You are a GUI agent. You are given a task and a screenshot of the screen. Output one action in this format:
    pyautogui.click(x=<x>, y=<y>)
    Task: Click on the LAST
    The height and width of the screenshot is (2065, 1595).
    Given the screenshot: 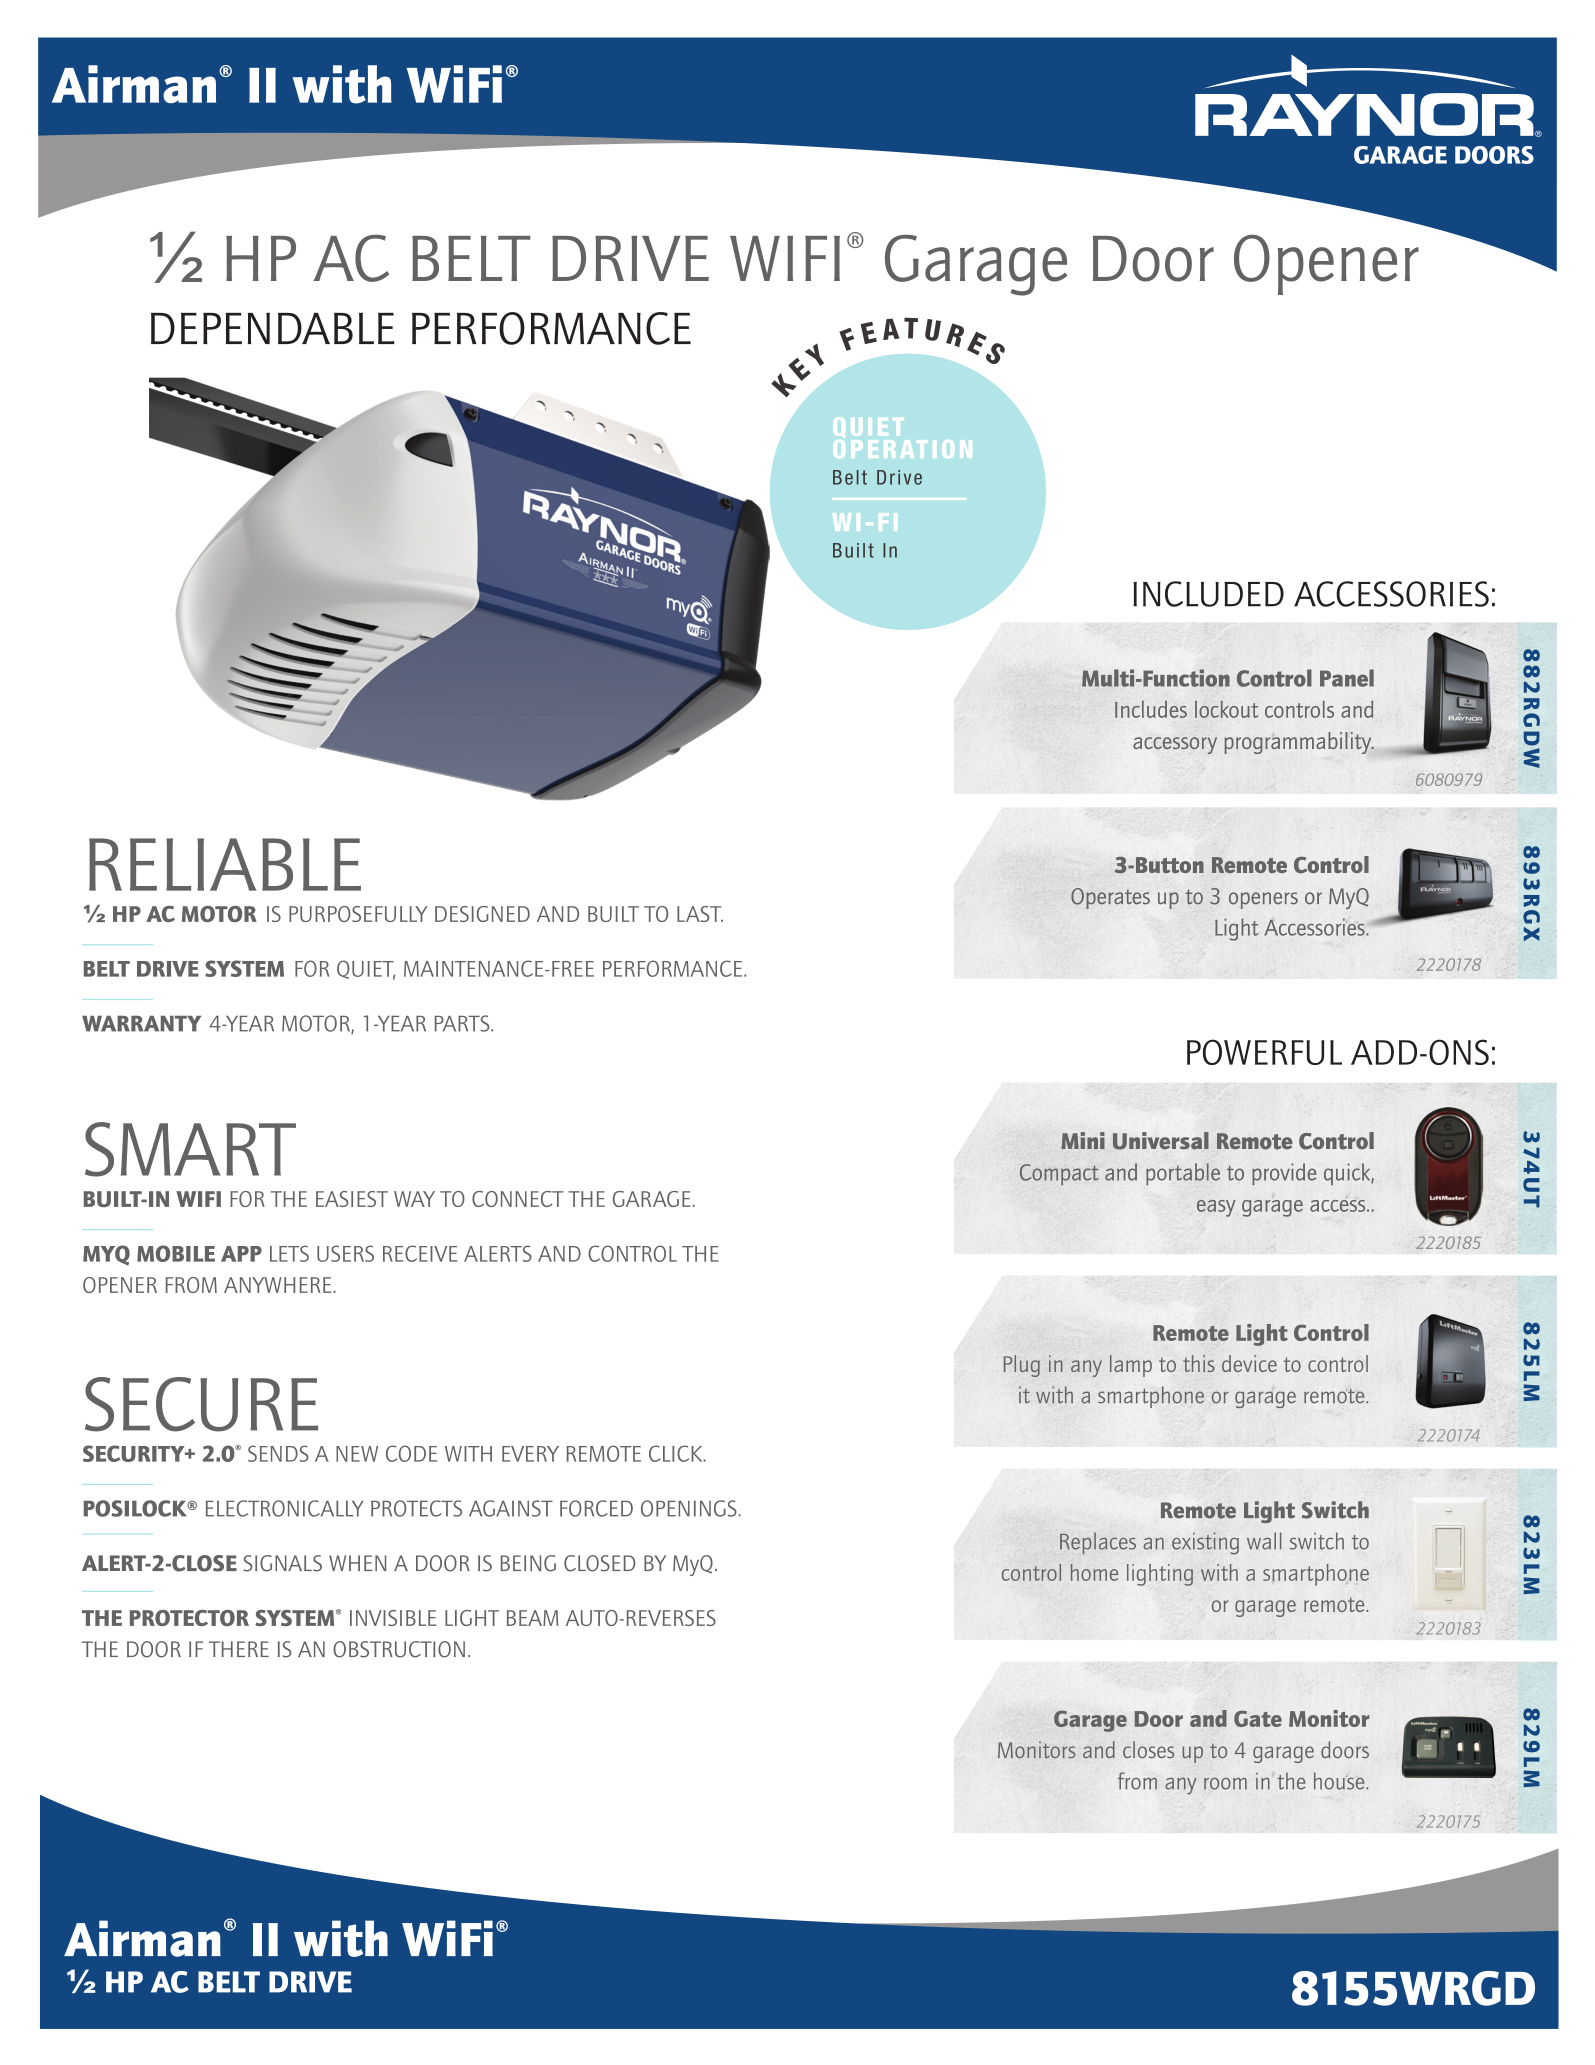 What is the action you would take?
    pyautogui.click(x=700, y=914)
